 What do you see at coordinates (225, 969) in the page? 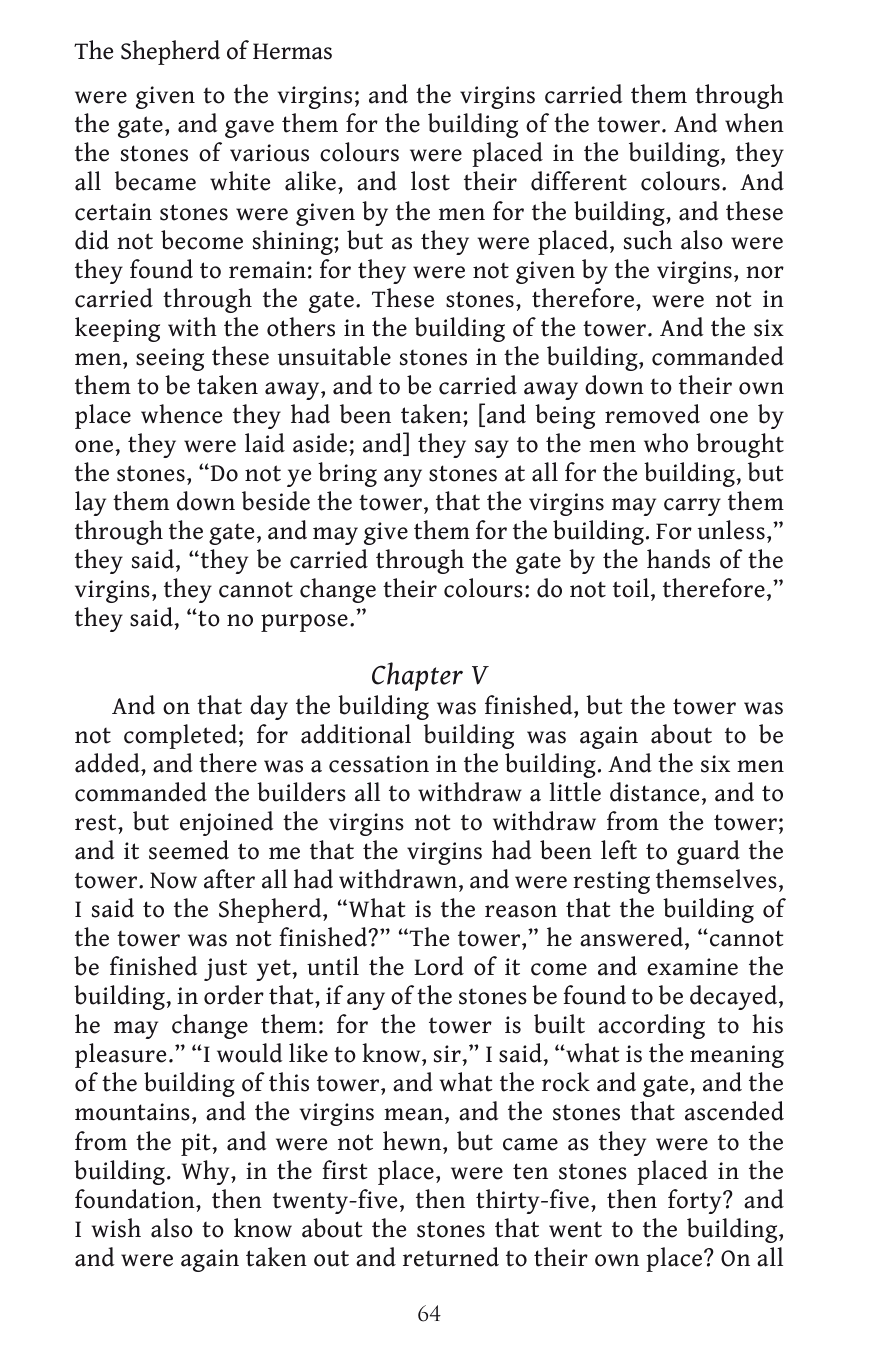
I see `just` at bounding box center [225, 969].
